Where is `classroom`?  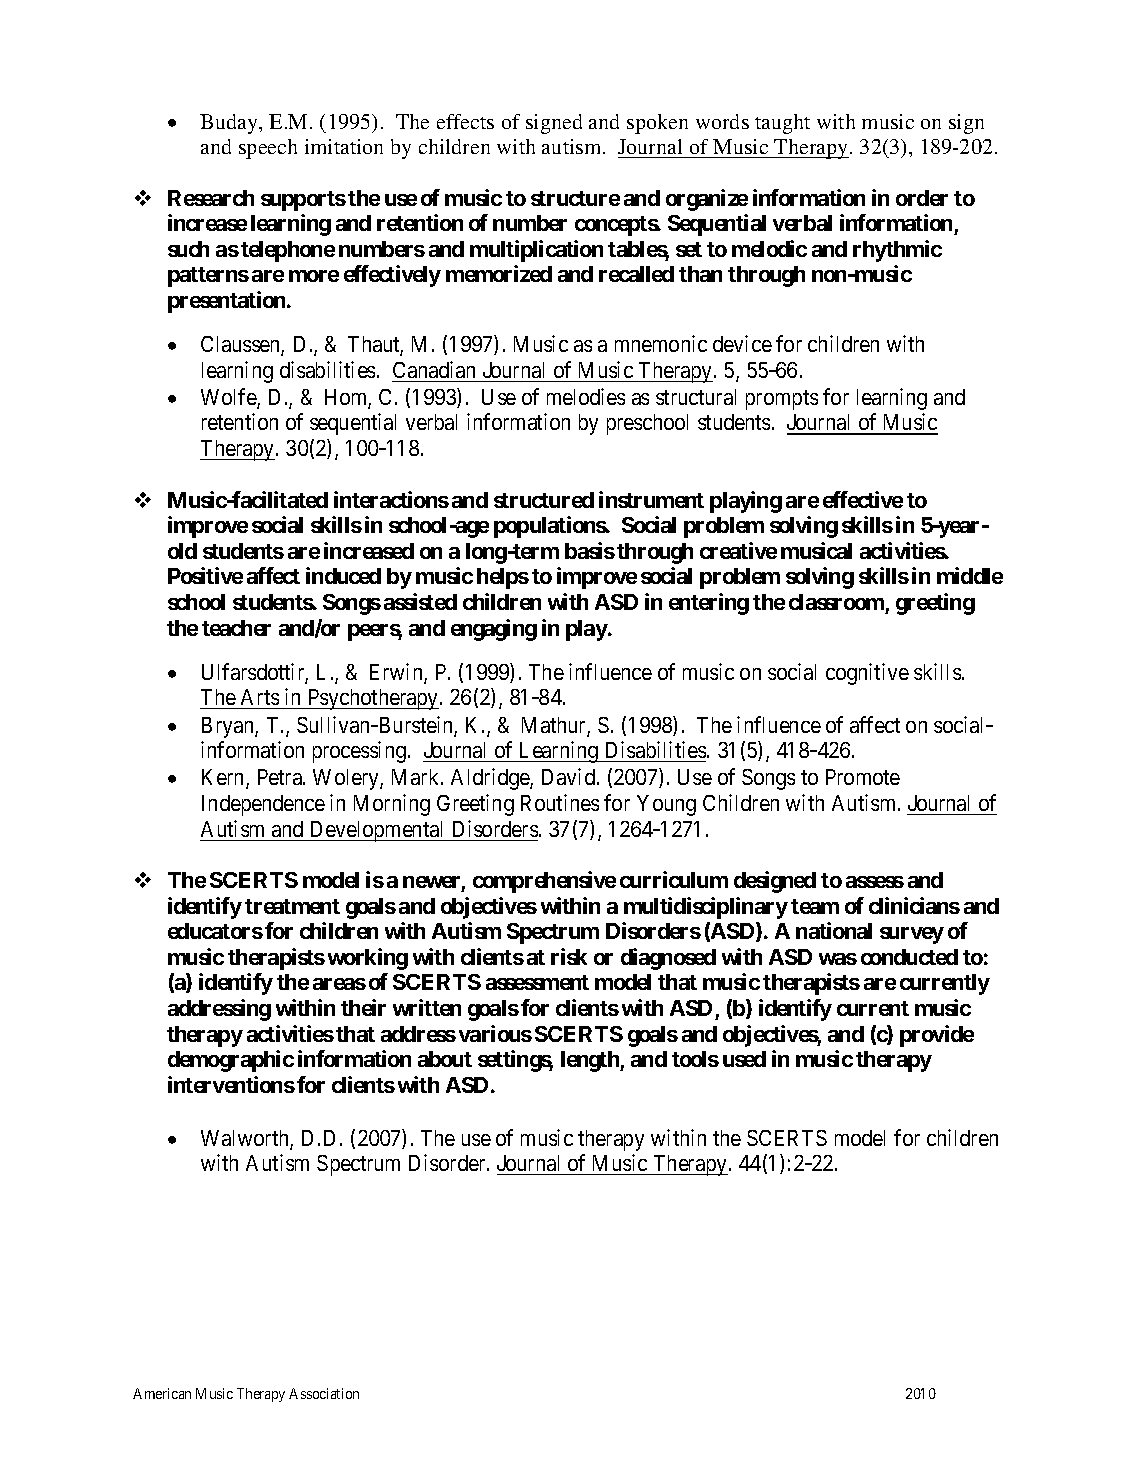 classroom is located at coordinates (836, 602).
